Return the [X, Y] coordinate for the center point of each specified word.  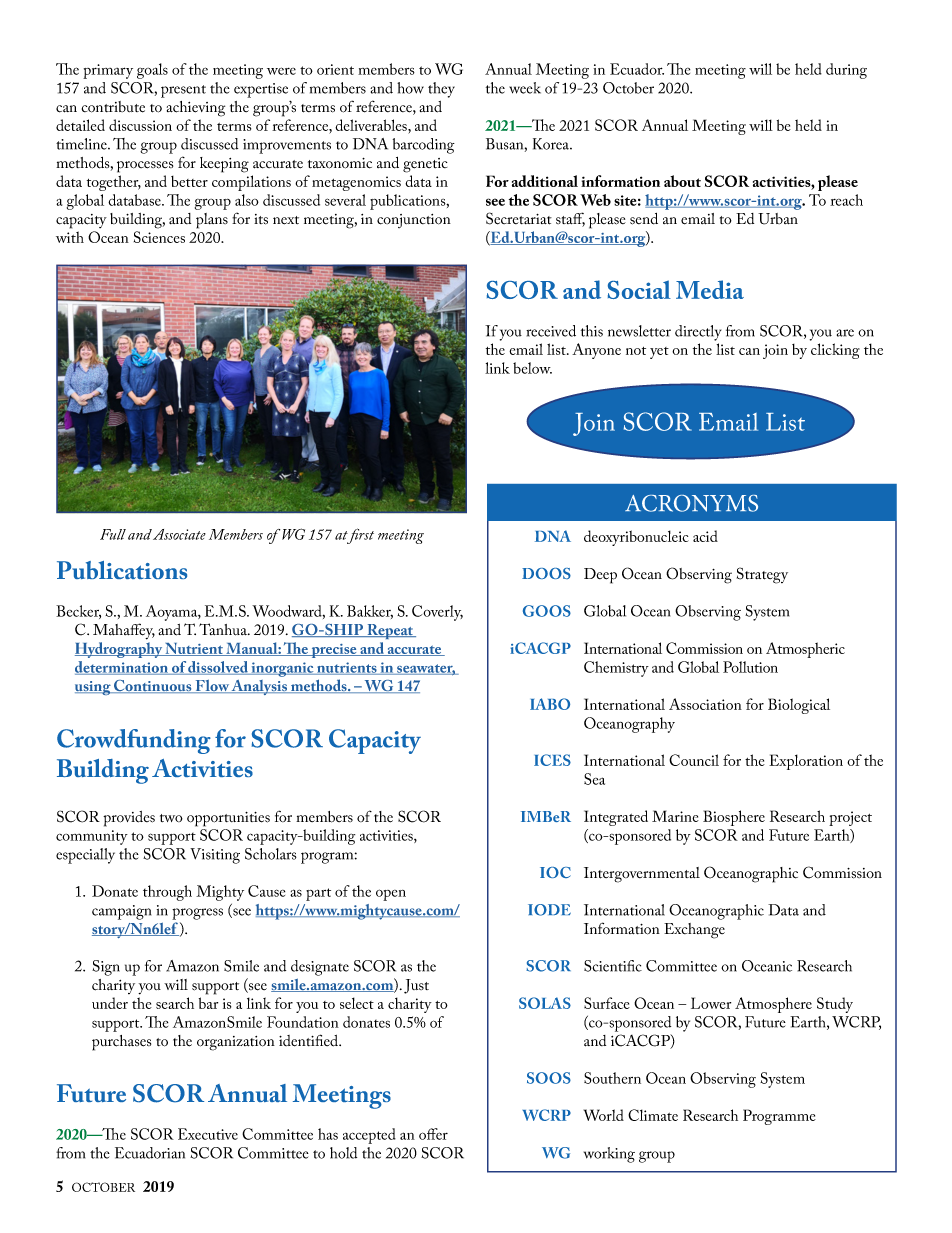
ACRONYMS [691, 503]
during [846, 71]
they [441, 90]
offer [433, 1134]
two [171, 818]
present [183, 91]
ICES [552, 760]
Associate [179, 534]
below [532, 368]
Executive [208, 1134]
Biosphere [734, 818]
